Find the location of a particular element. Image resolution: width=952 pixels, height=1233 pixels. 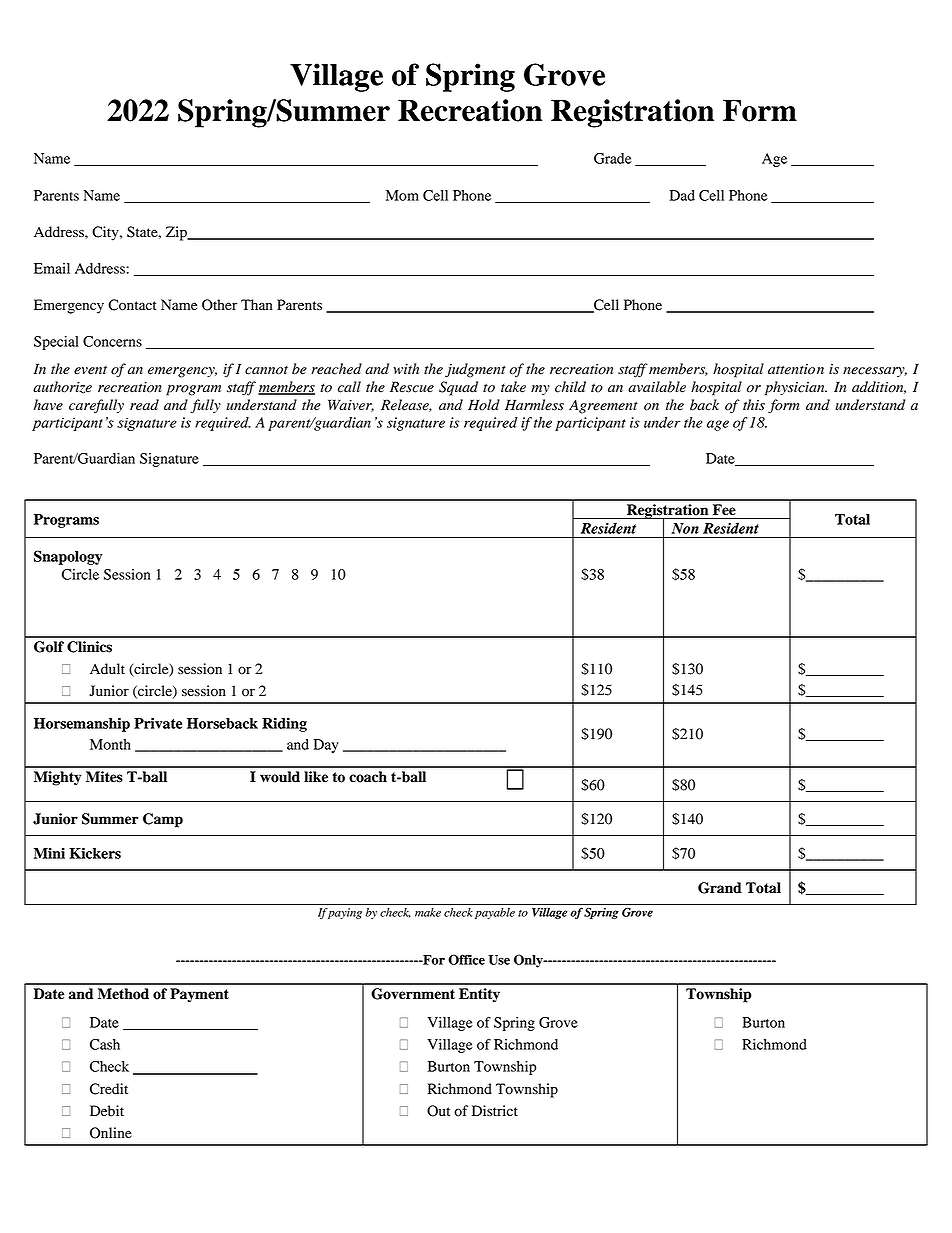

read is located at coordinates (144, 405).
